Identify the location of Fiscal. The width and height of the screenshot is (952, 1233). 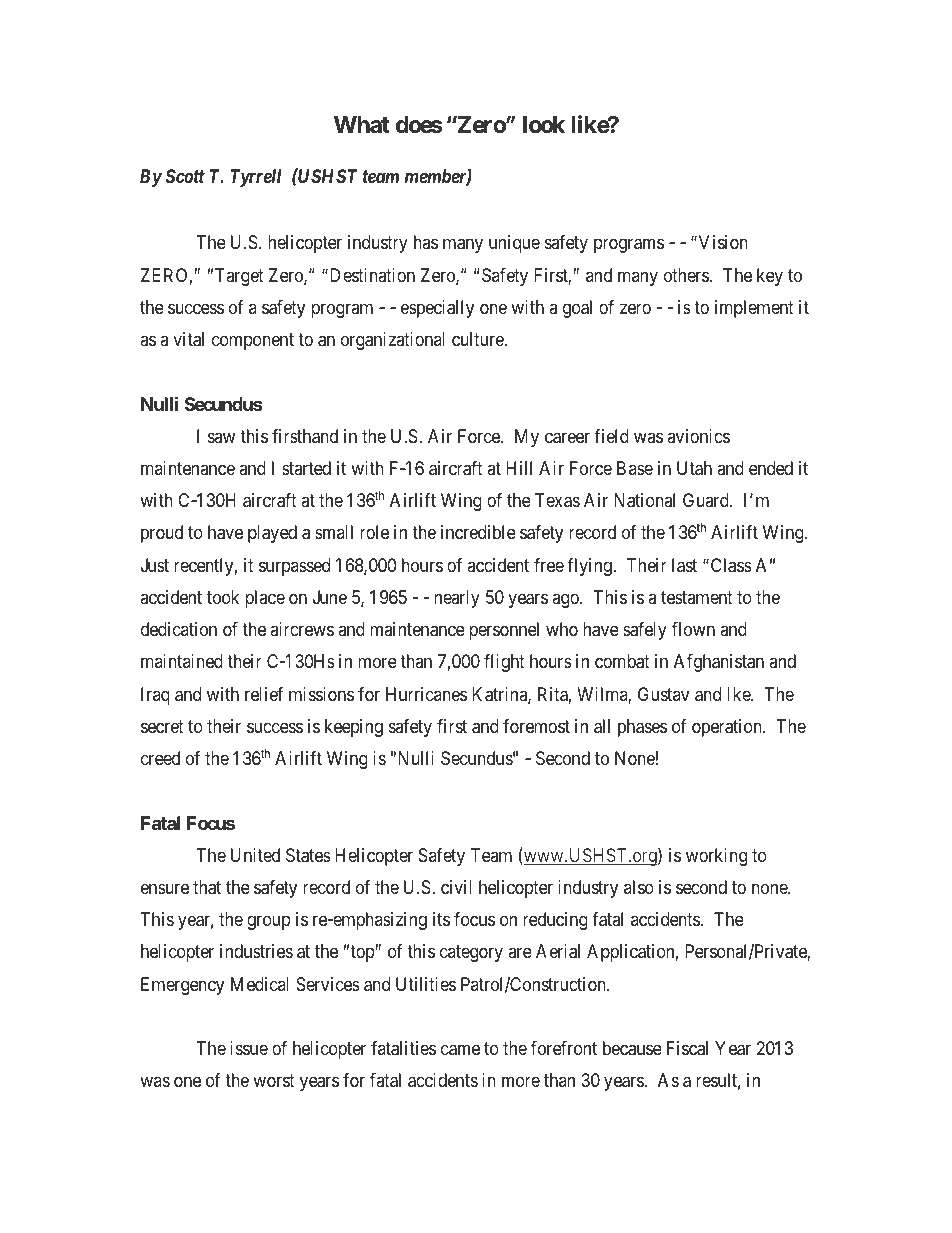
(687, 1048).
